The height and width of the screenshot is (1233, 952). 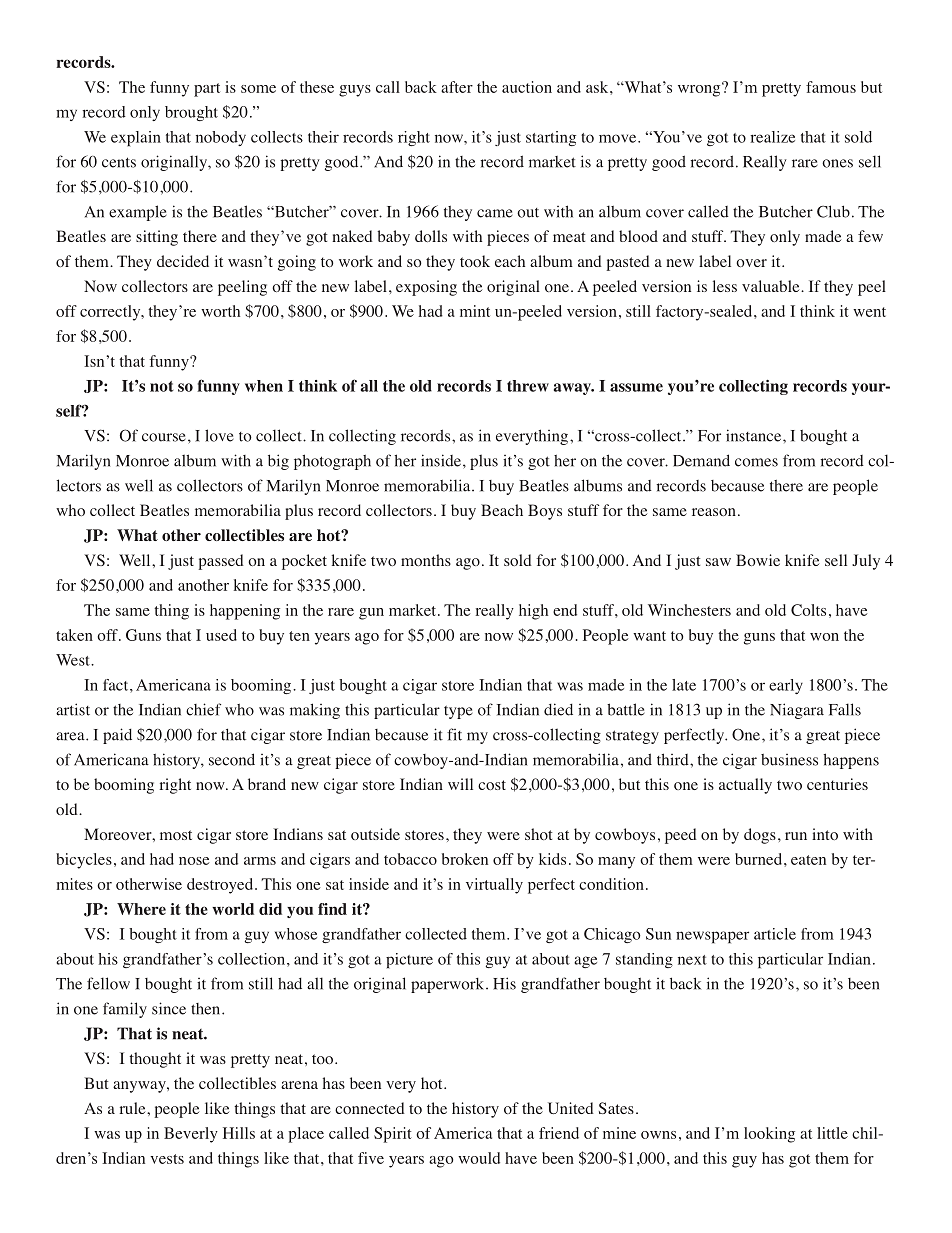 I want to click on after, so click(x=457, y=87).
